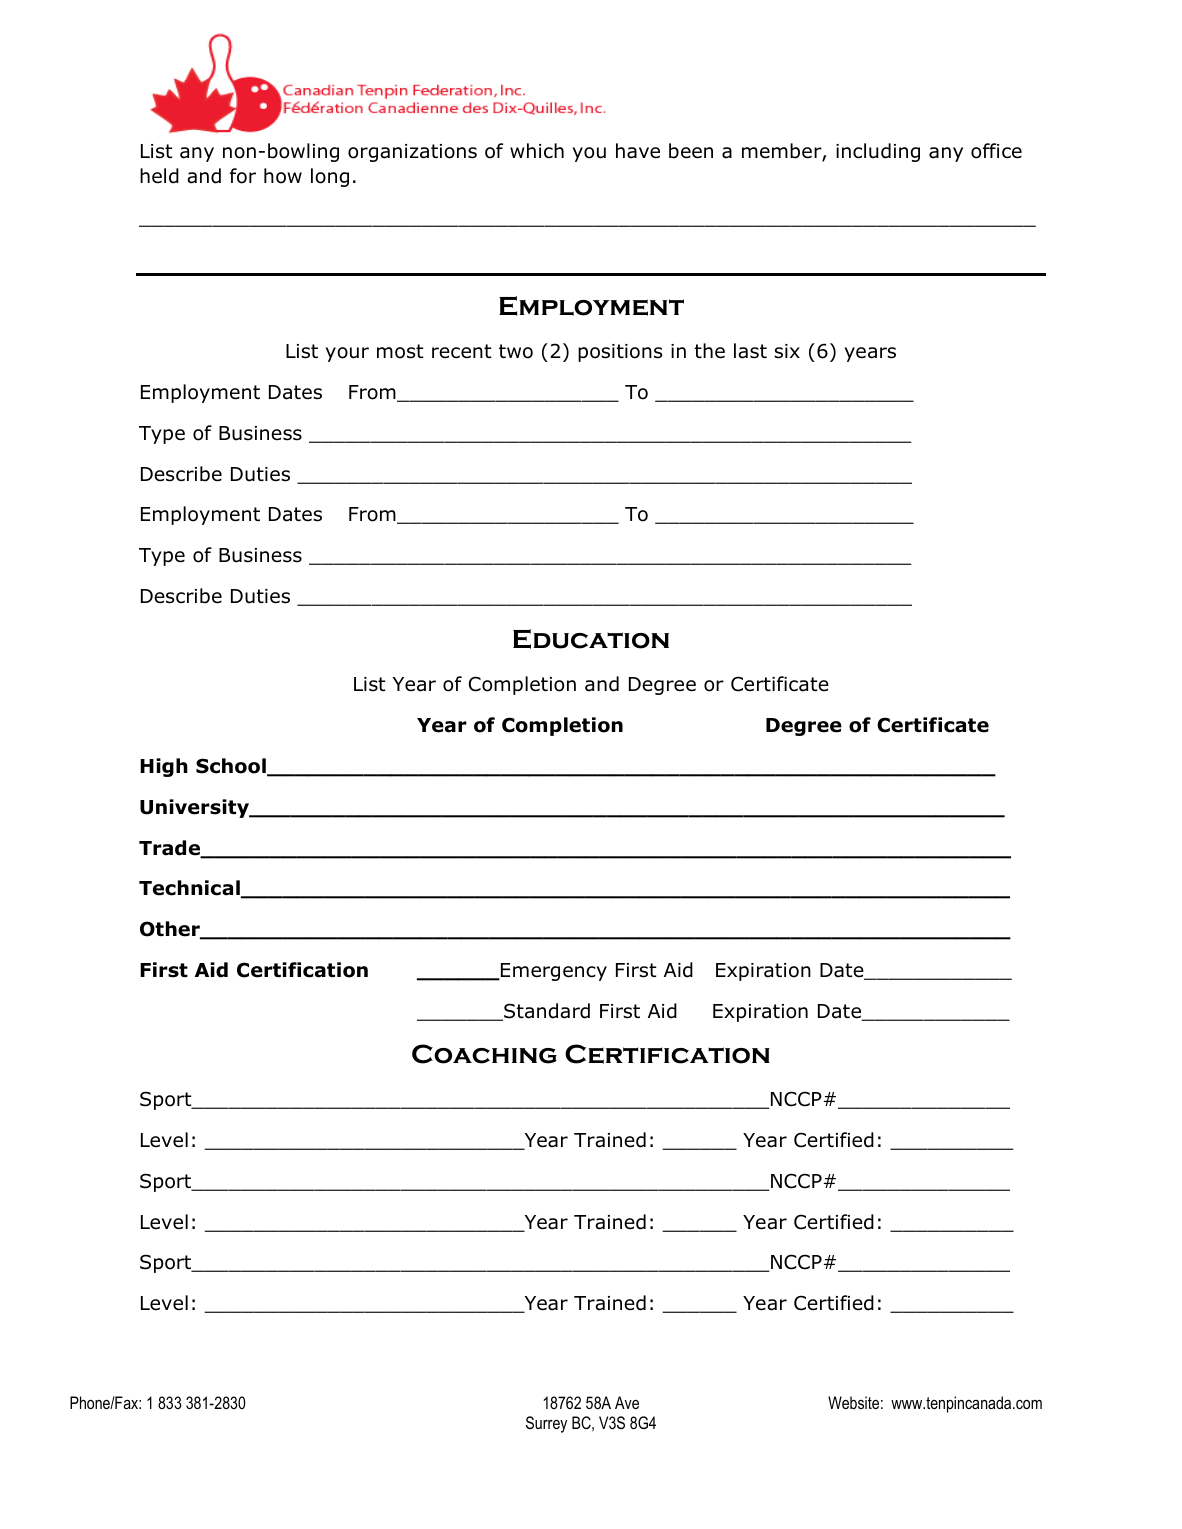 This screenshot has width=1182, height=1529. Describe the element at coordinates (878, 152) in the screenshot. I see `including` at that location.
